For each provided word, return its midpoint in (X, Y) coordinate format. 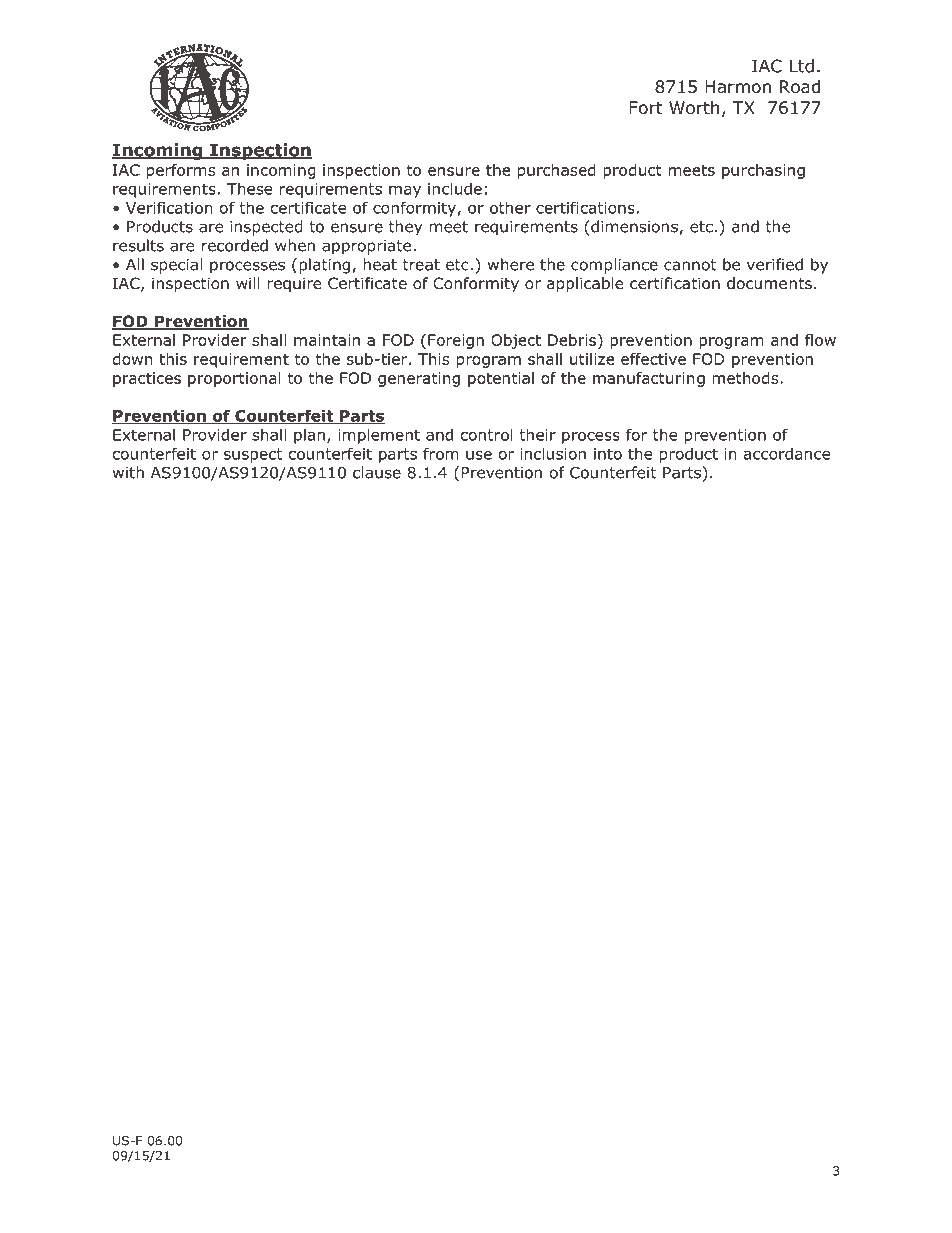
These (250, 188)
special (176, 266)
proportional (234, 379)
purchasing (763, 171)
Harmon (738, 87)
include (455, 188)
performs (181, 171)
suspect (253, 455)
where (511, 264)
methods (746, 378)
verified (775, 264)
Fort (645, 108)
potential (501, 379)
